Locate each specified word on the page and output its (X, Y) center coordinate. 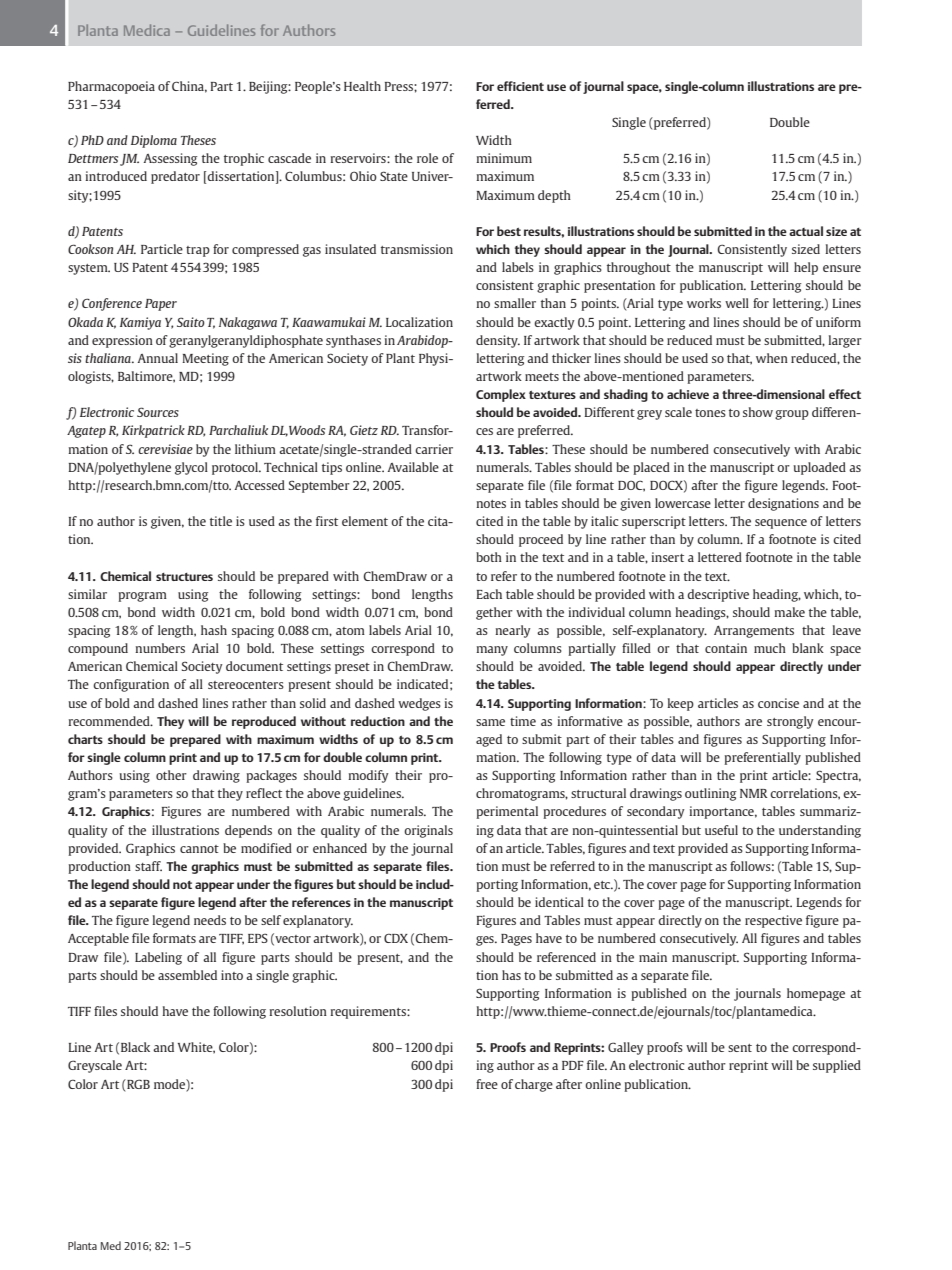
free (487, 1084)
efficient (520, 86)
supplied (837, 1066)
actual (806, 231)
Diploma (154, 141)
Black (135, 1047)
